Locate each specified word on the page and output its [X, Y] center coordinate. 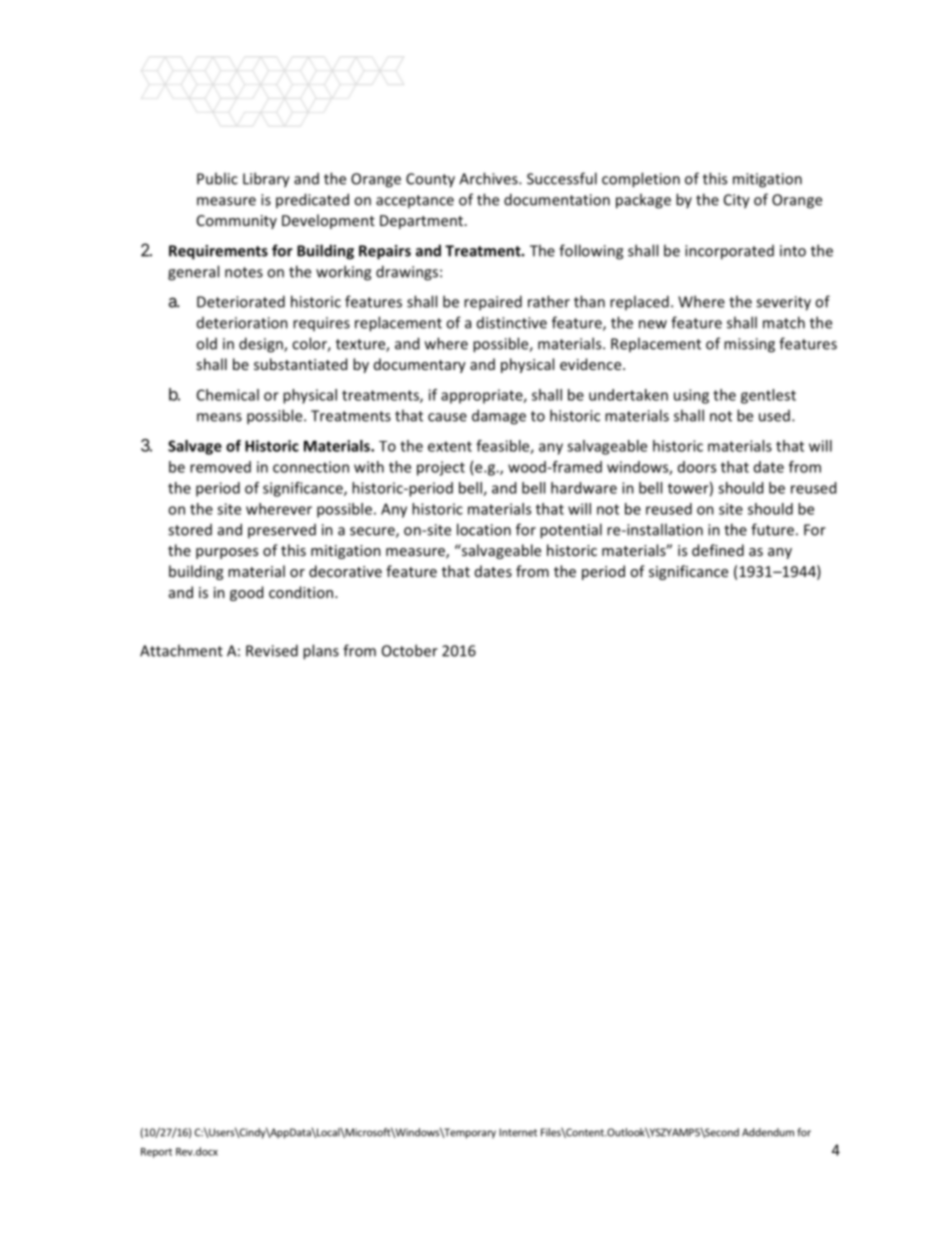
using [691, 396]
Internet [518, 1132]
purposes [227, 553]
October [410, 650]
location [484, 529]
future [772, 529]
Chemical [228, 395]
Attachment [181, 650]
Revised [272, 650]
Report [156, 1153]
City [737, 201]
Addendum [768, 1132]
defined [718, 550]
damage [499, 417]
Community [237, 222]
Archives [489, 178]
